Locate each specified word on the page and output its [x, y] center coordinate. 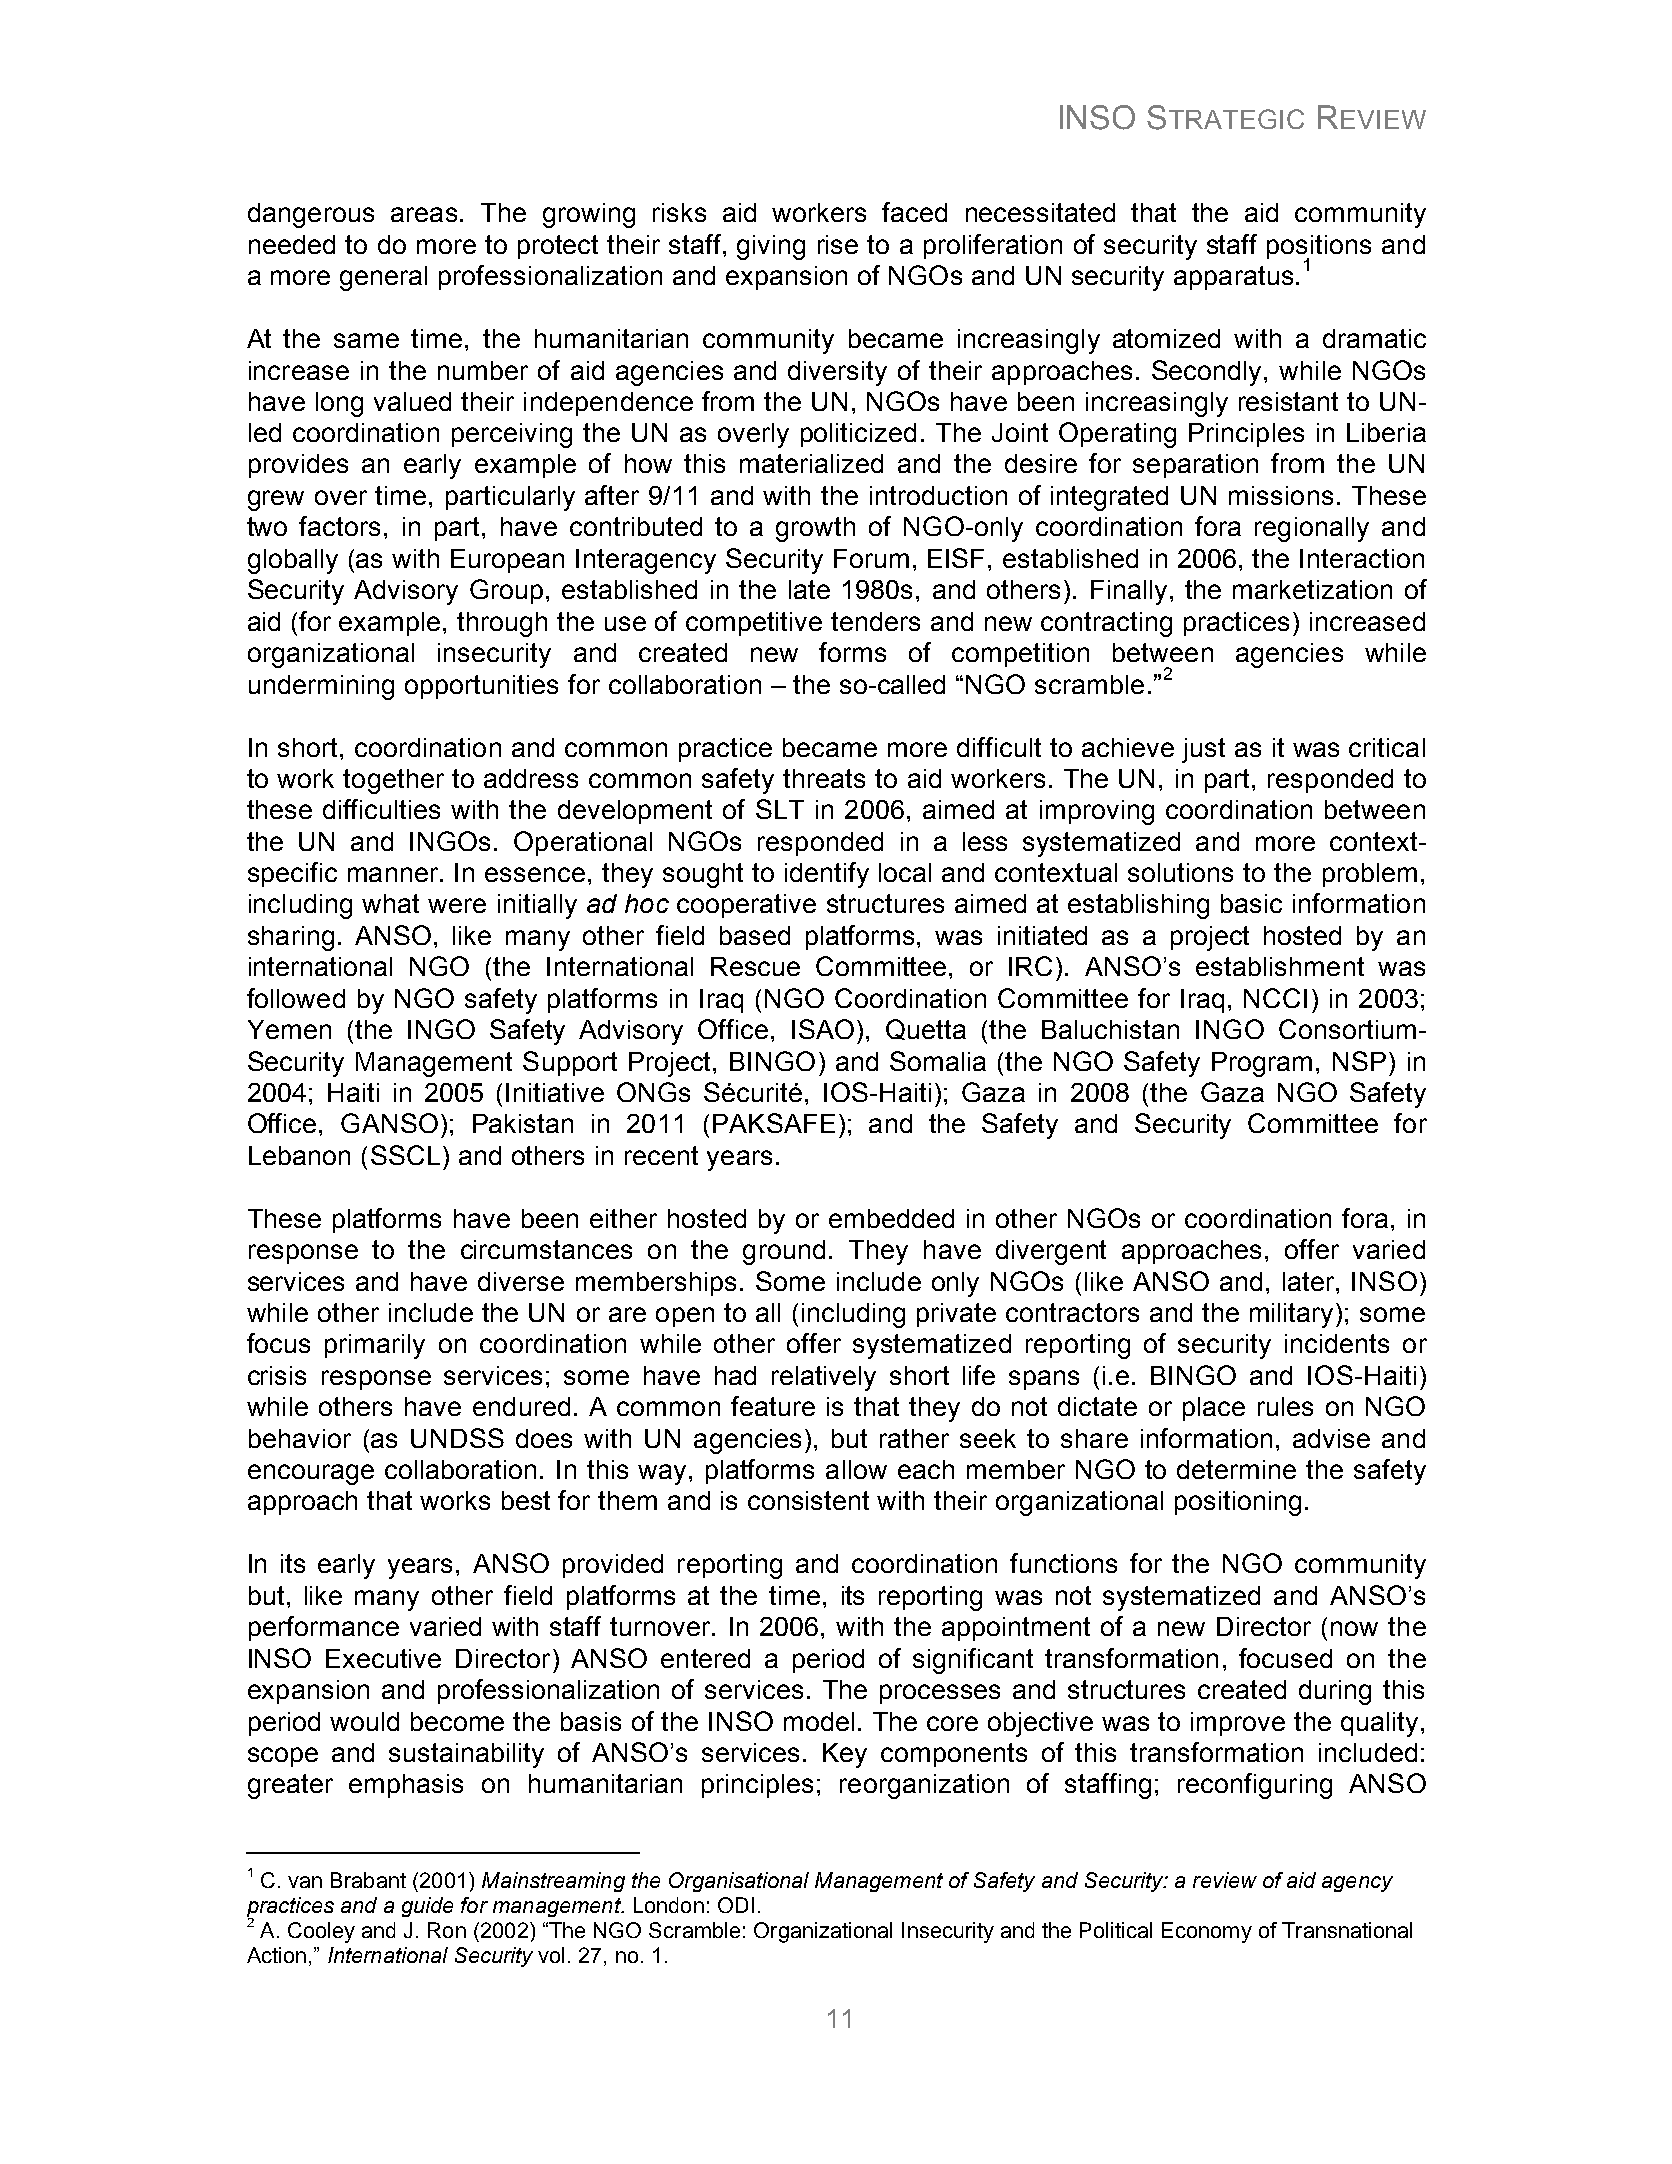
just [1203, 750]
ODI [736, 1905]
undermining [321, 687]
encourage [311, 1474]
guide [427, 1907]
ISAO [823, 1029]
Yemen [289, 1029]
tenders [875, 621]
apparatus [1233, 278]
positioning [1238, 1503]
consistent [808, 1500]
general [383, 278]
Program [1262, 1064]
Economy [1207, 1932]
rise [838, 244]
